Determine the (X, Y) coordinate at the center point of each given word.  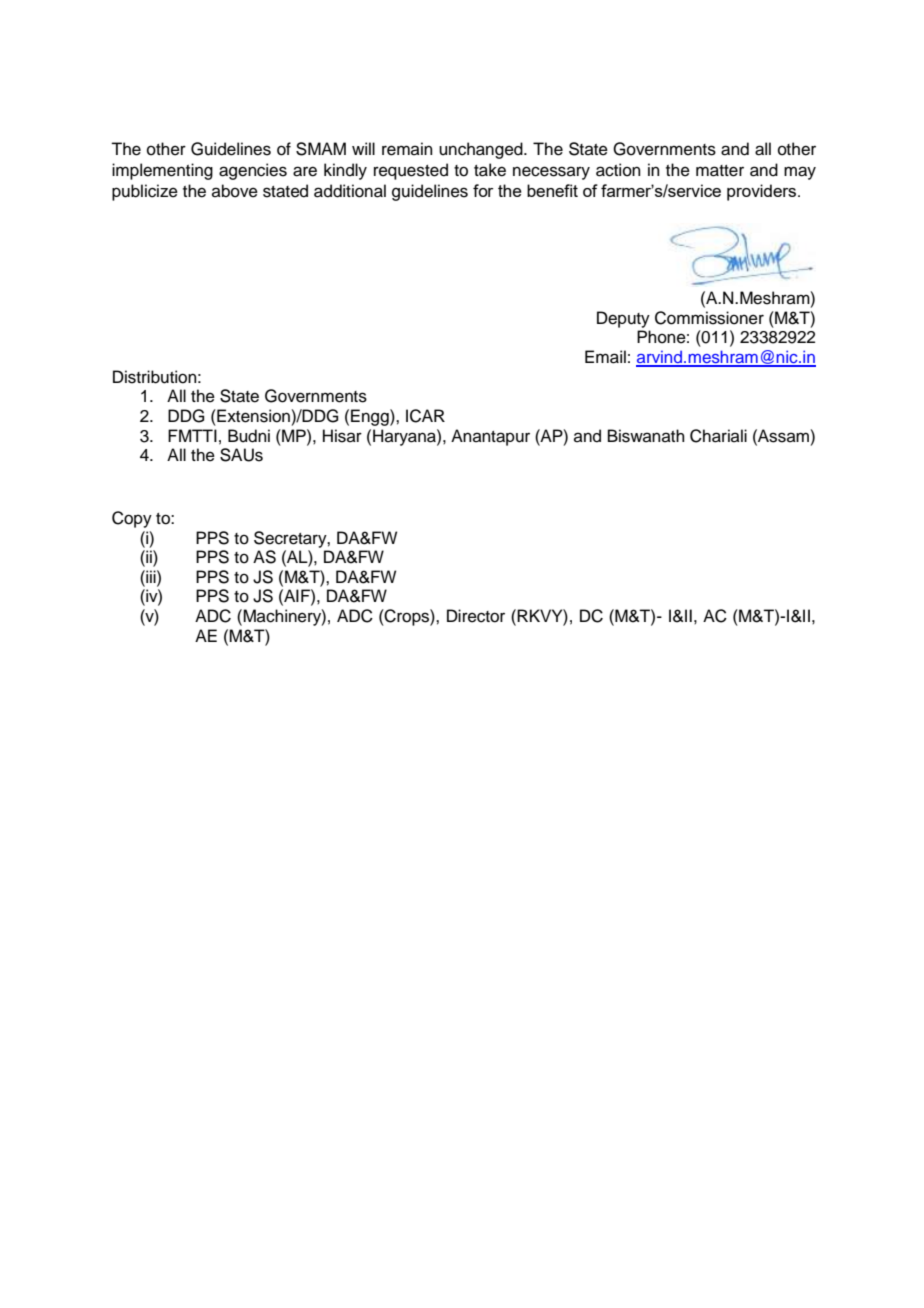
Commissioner (709, 318)
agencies (253, 171)
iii (151, 576)
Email (605, 357)
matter (720, 171)
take (490, 170)
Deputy (623, 319)
